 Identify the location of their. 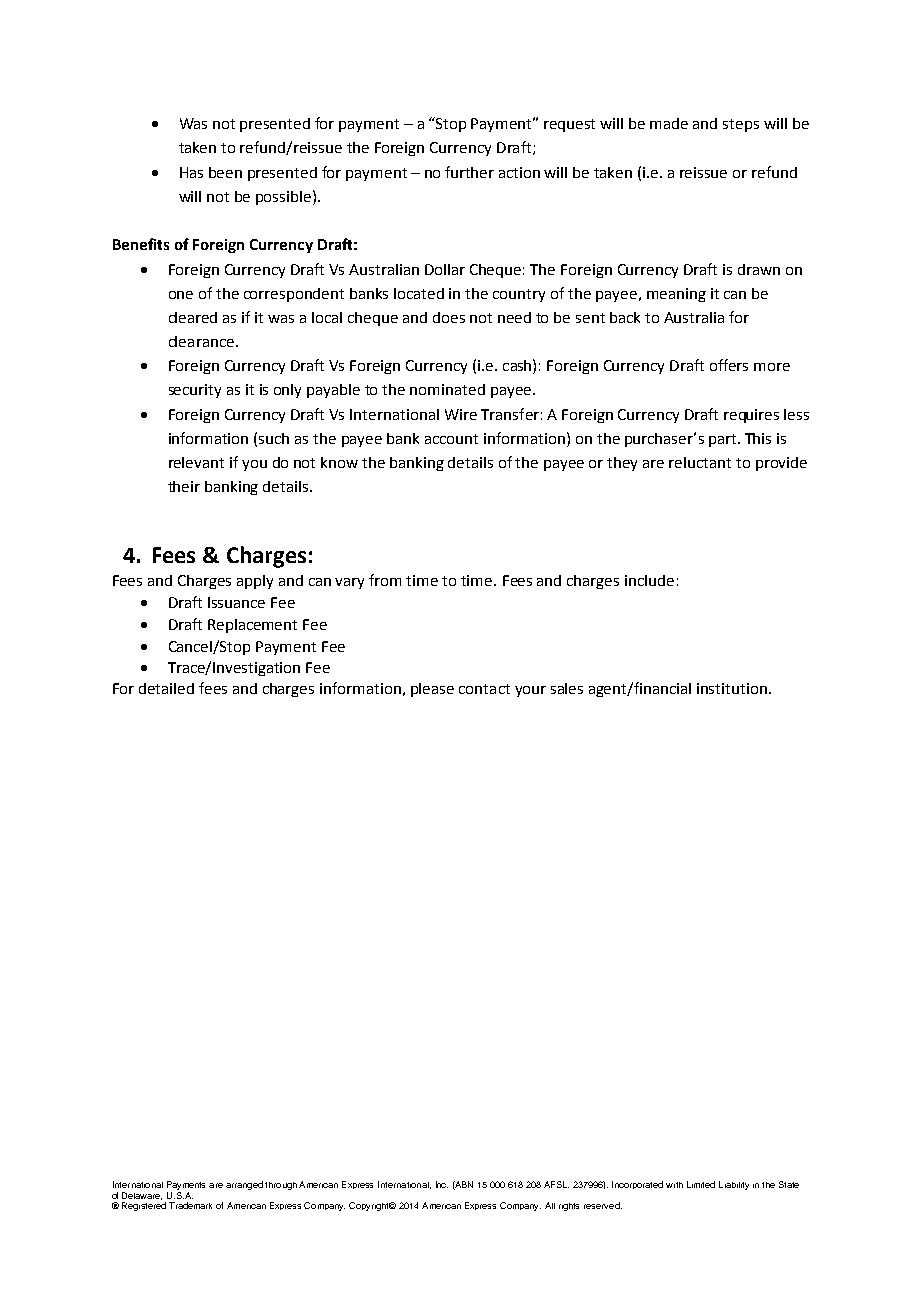
(184, 486).
